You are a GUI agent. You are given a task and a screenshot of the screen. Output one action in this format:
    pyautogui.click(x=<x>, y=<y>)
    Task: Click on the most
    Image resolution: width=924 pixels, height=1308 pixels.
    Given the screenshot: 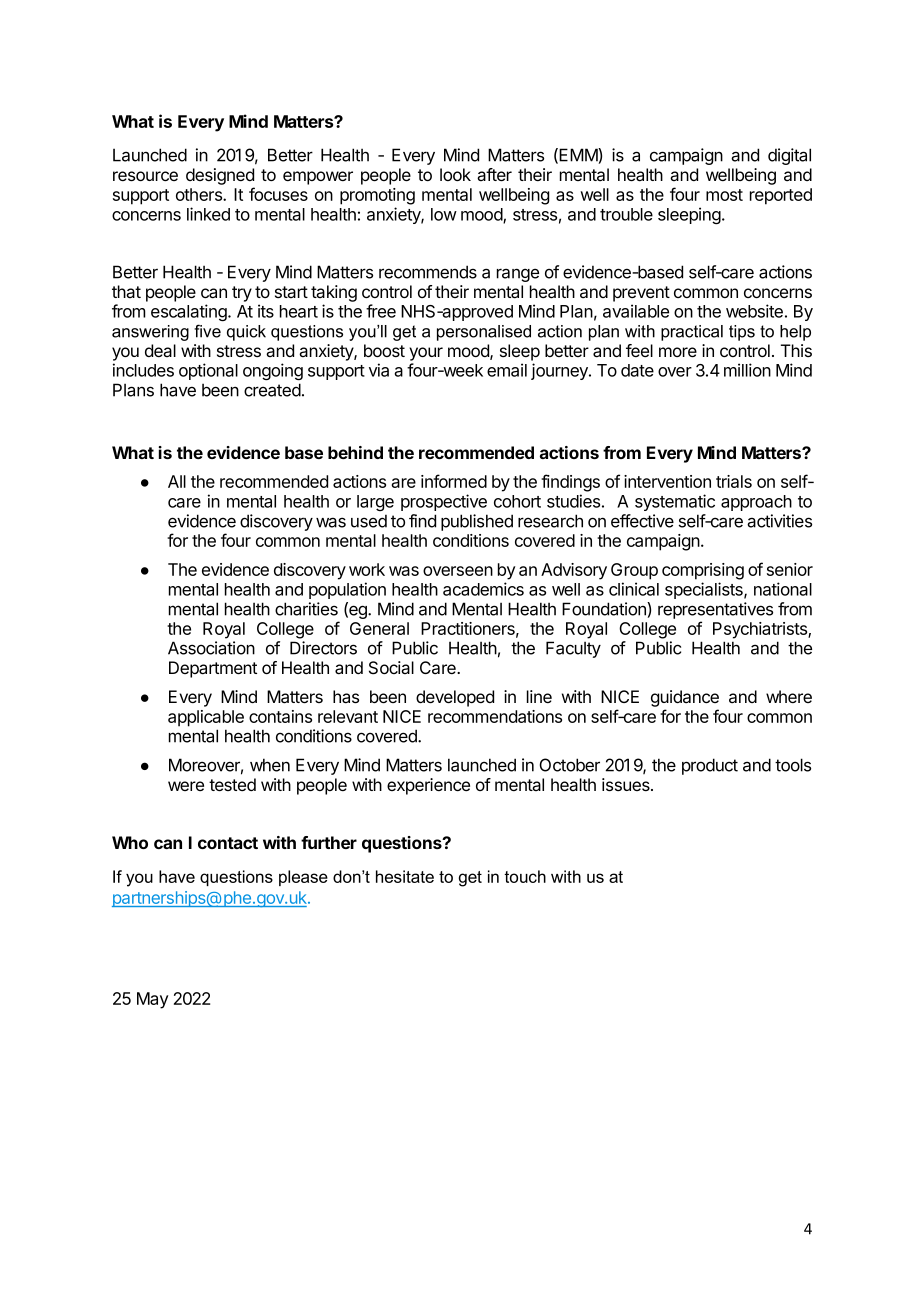 What is the action you would take?
    pyautogui.click(x=724, y=195)
